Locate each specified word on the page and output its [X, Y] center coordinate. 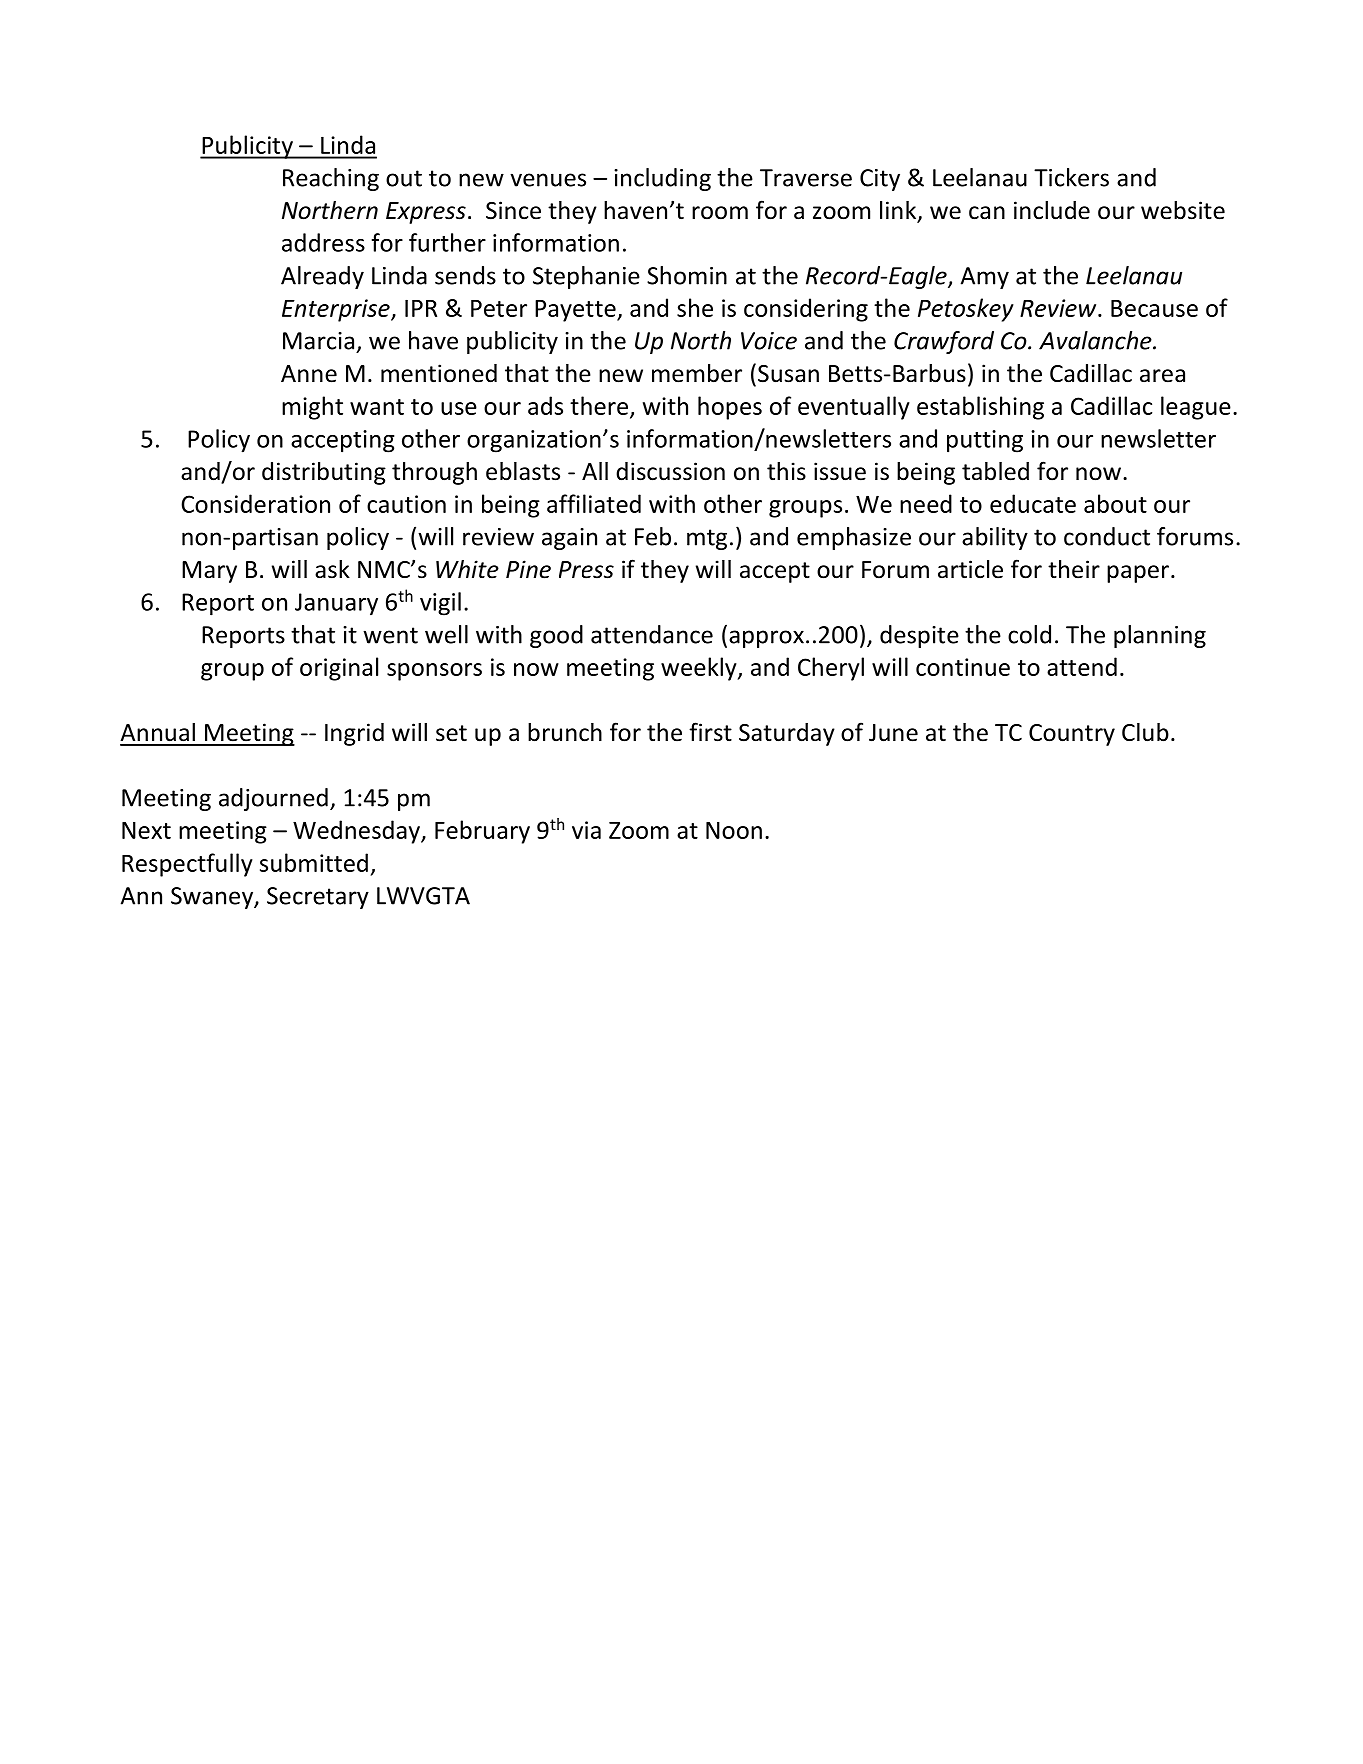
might [312, 408]
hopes [730, 408]
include [1052, 210]
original [339, 669]
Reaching [331, 179]
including [662, 179]
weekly [700, 669]
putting [985, 441]
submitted [314, 862]
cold [1029, 634]
